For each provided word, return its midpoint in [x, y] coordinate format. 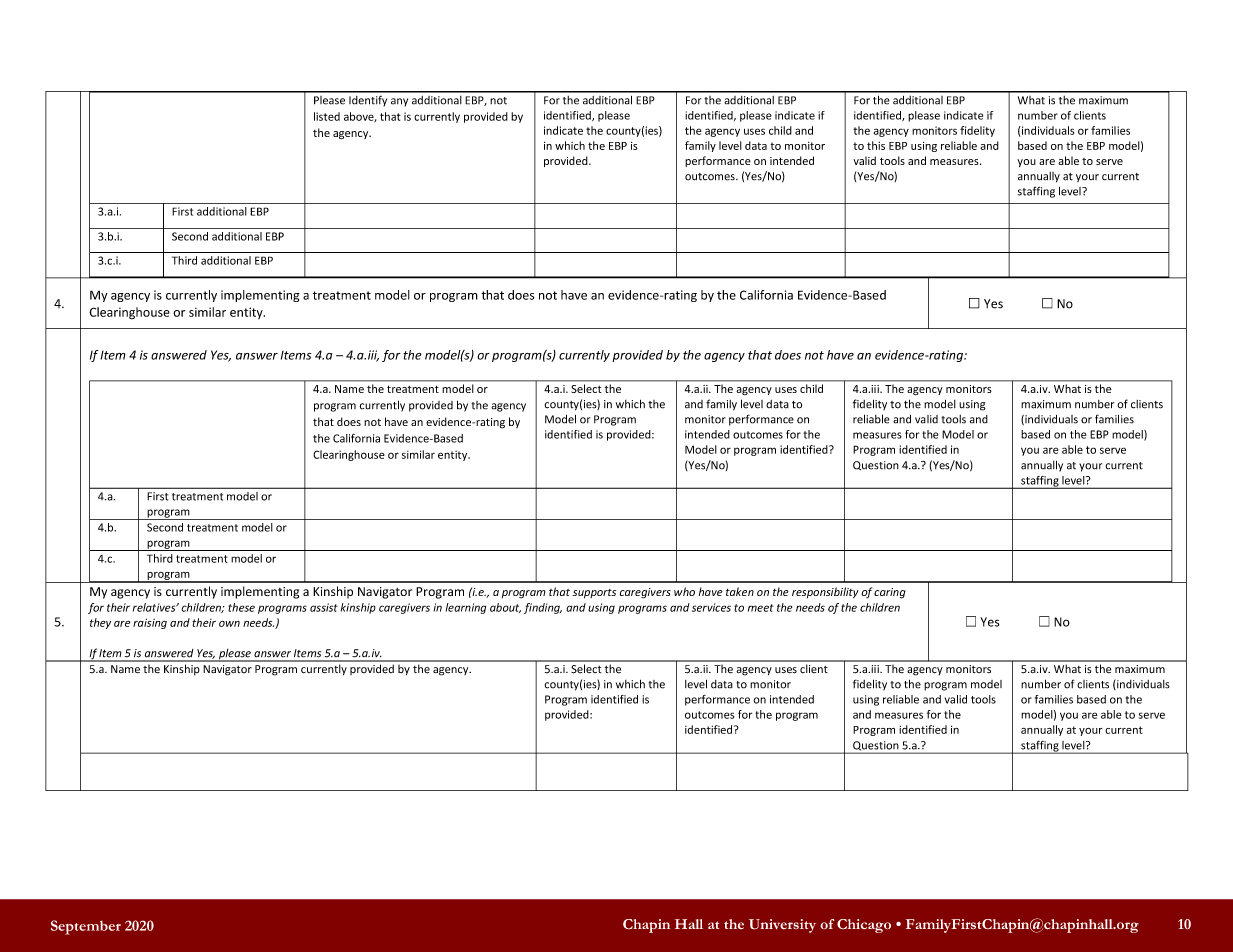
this [876, 145]
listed [327, 116]
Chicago [864, 926]
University [782, 926]
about [505, 608]
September [86, 927]
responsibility [825, 593]
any [399, 102]
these [241, 607]
